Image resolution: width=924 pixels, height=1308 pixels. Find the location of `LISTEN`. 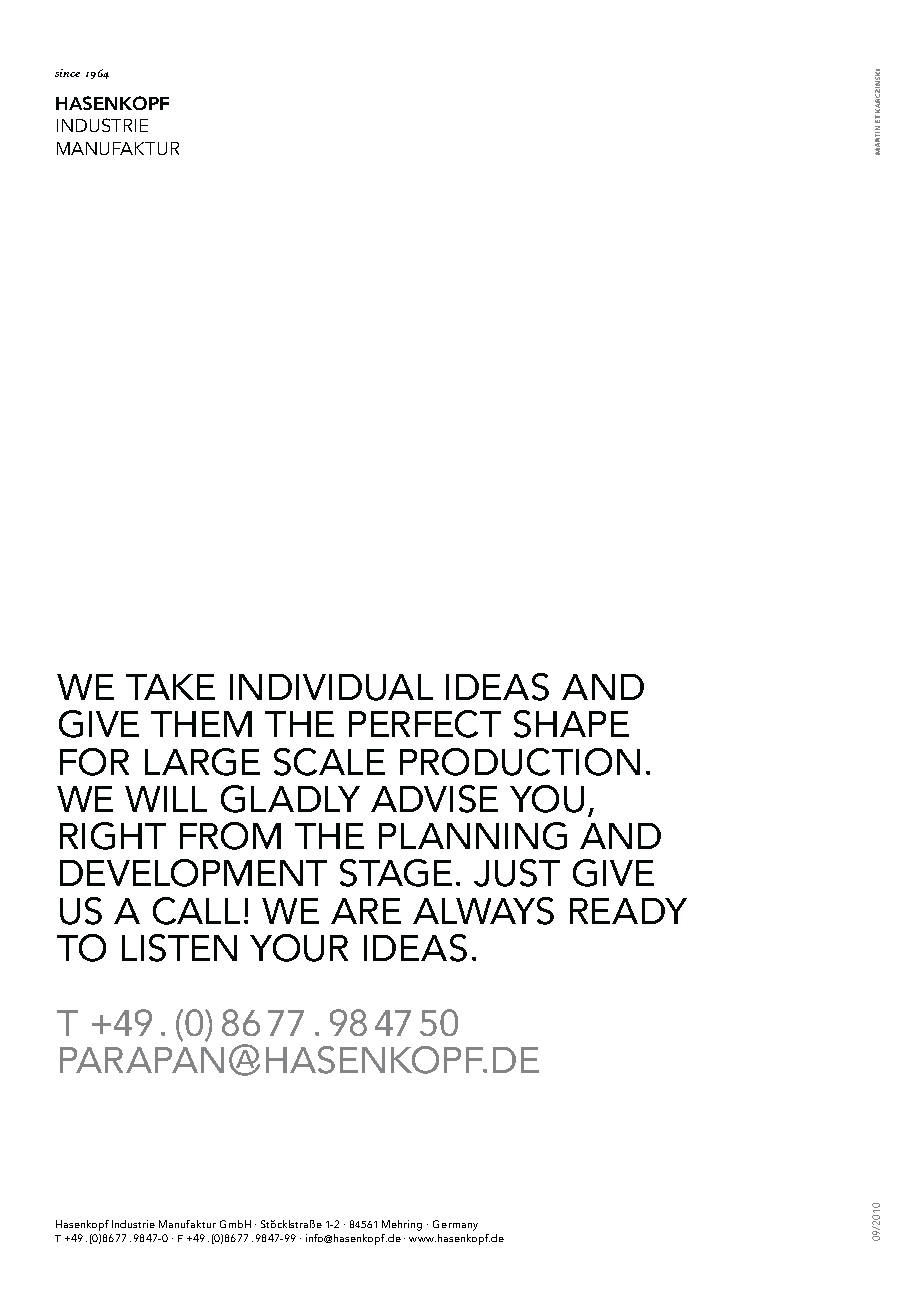

LISTEN is located at coordinates (179, 948).
